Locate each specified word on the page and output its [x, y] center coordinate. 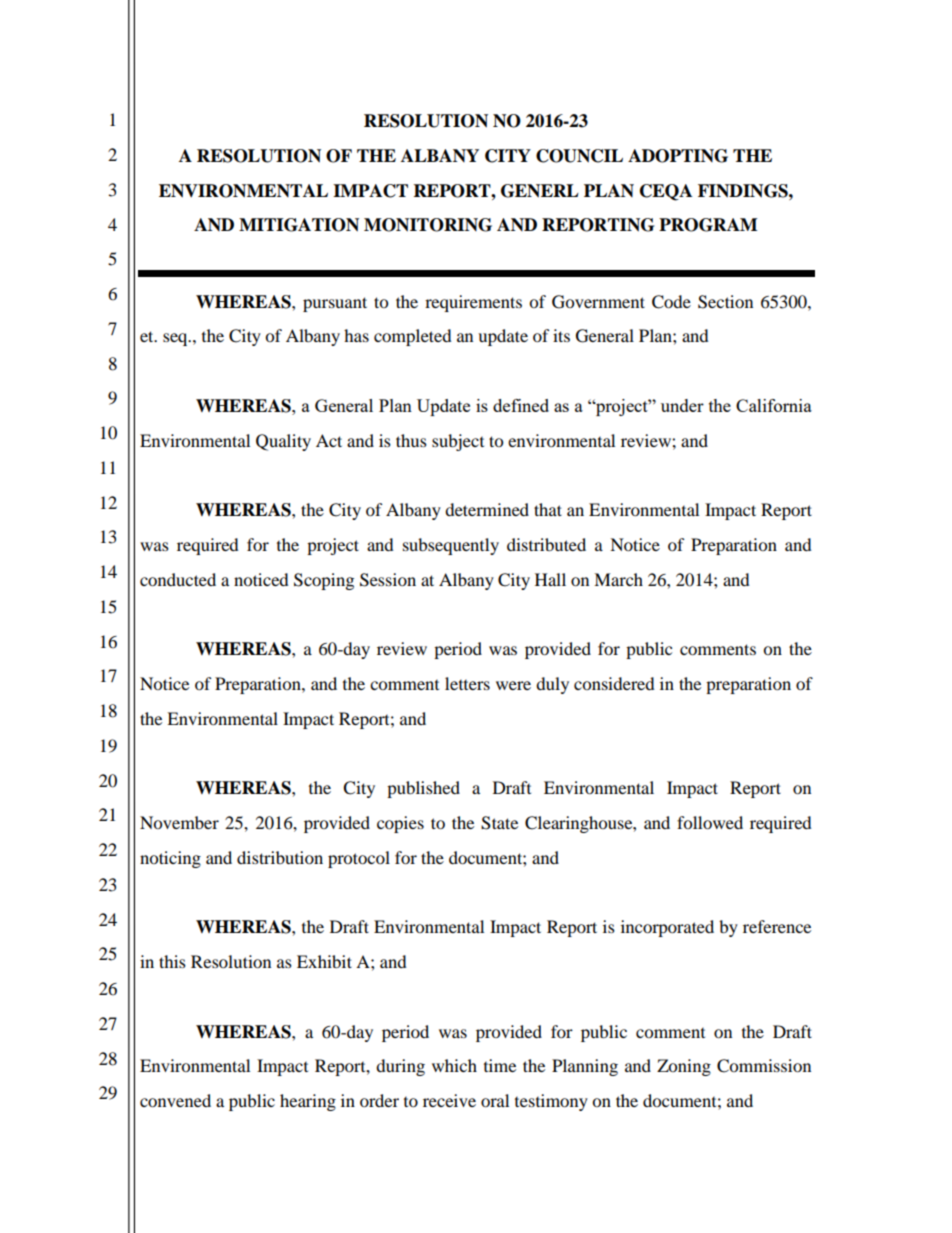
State [499, 823]
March [618, 579]
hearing [308, 1102]
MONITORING [428, 225]
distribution [280, 857]
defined [521, 405]
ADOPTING [678, 156]
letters [467, 683]
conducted [178, 579]
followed [710, 822]
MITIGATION [299, 225]
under [682, 405]
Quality [283, 442]
